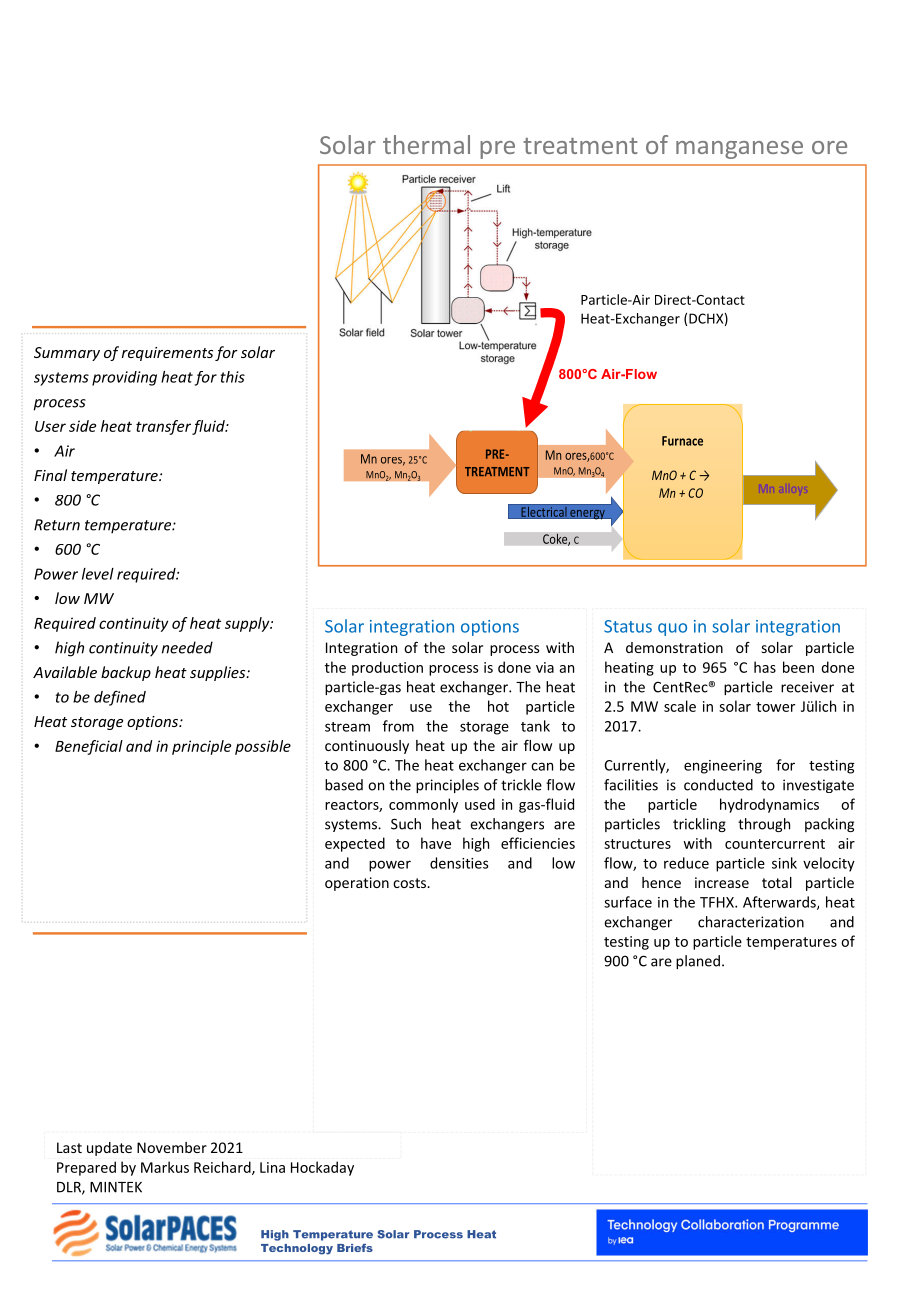 The height and width of the screenshot is (1308, 924). What do you see at coordinates (120, 698) in the screenshot?
I see `defined` at bounding box center [120, 698].
